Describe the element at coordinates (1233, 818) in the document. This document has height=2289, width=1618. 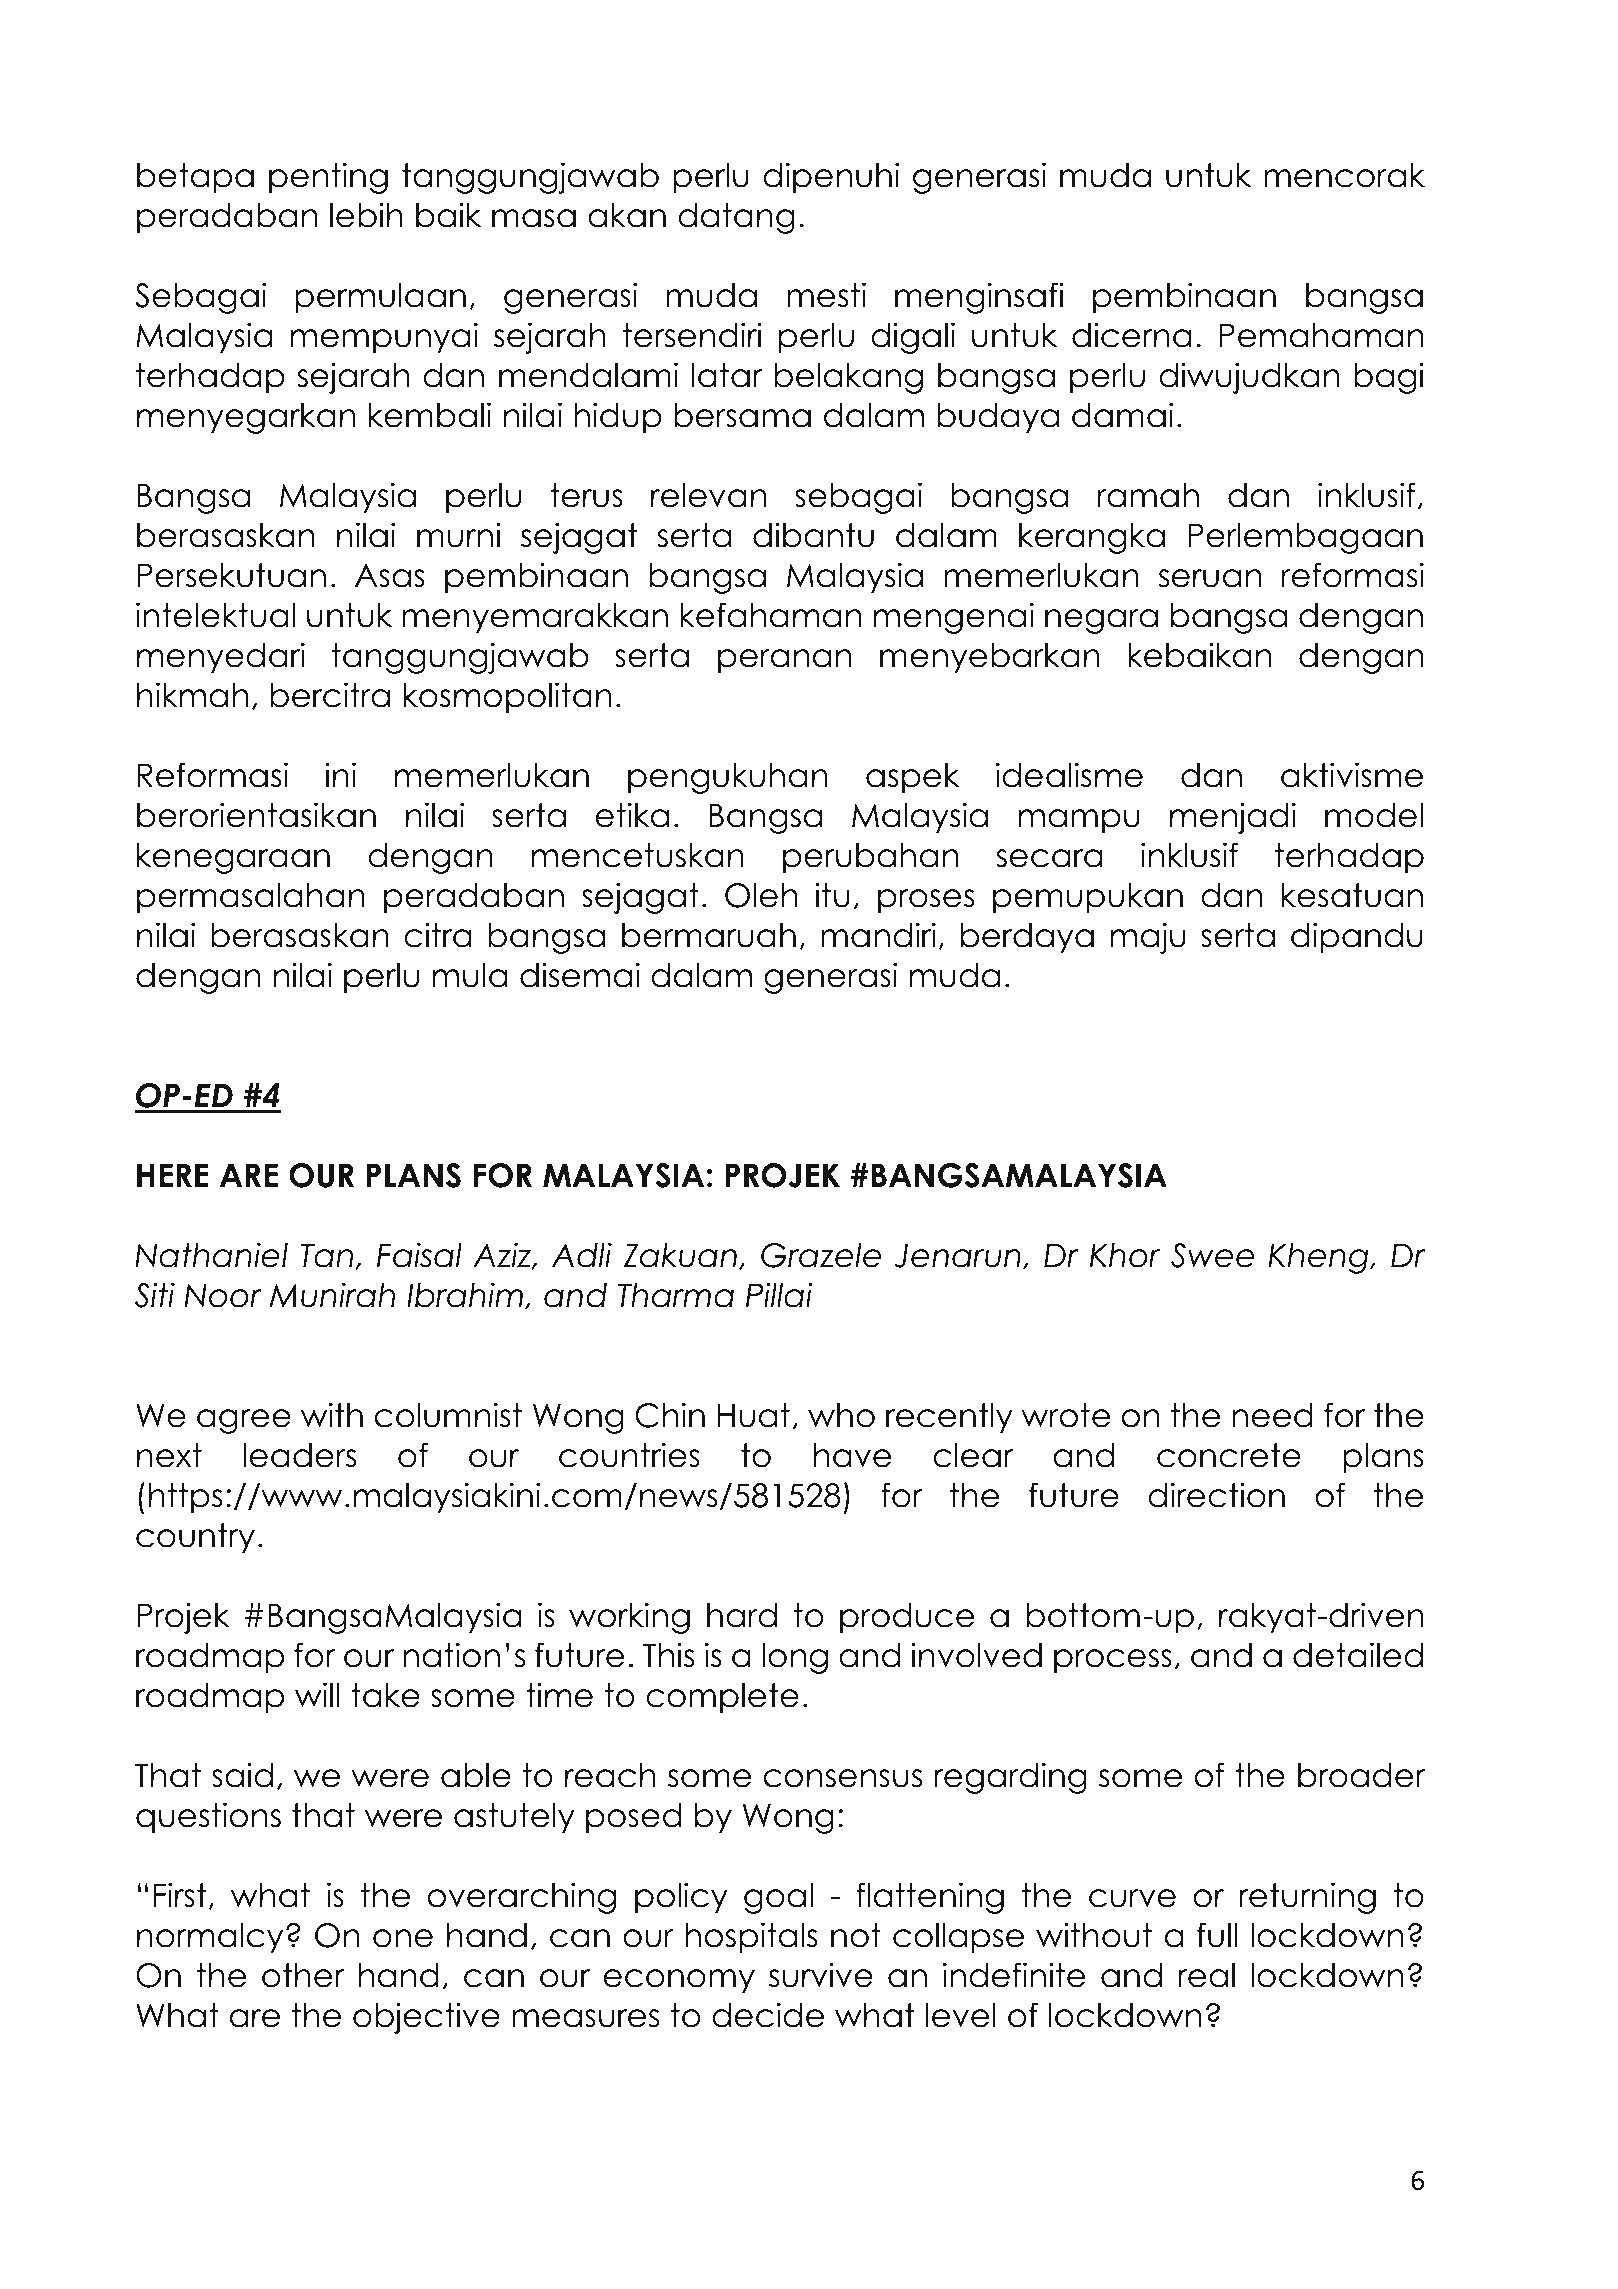
I see `menjadi` at that location.
